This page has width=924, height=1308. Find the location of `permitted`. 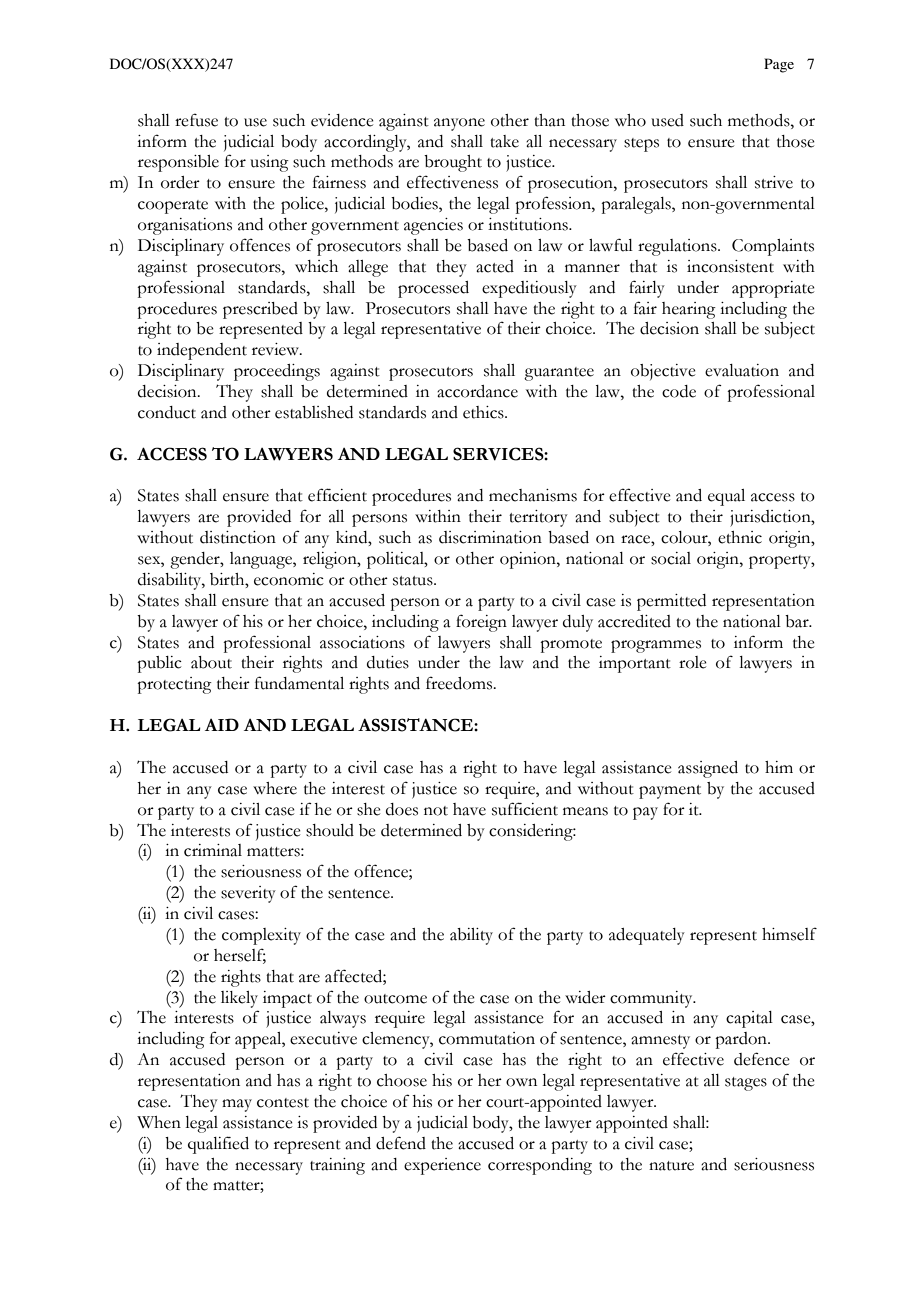

permitted is located at coordinates (671, 602).
